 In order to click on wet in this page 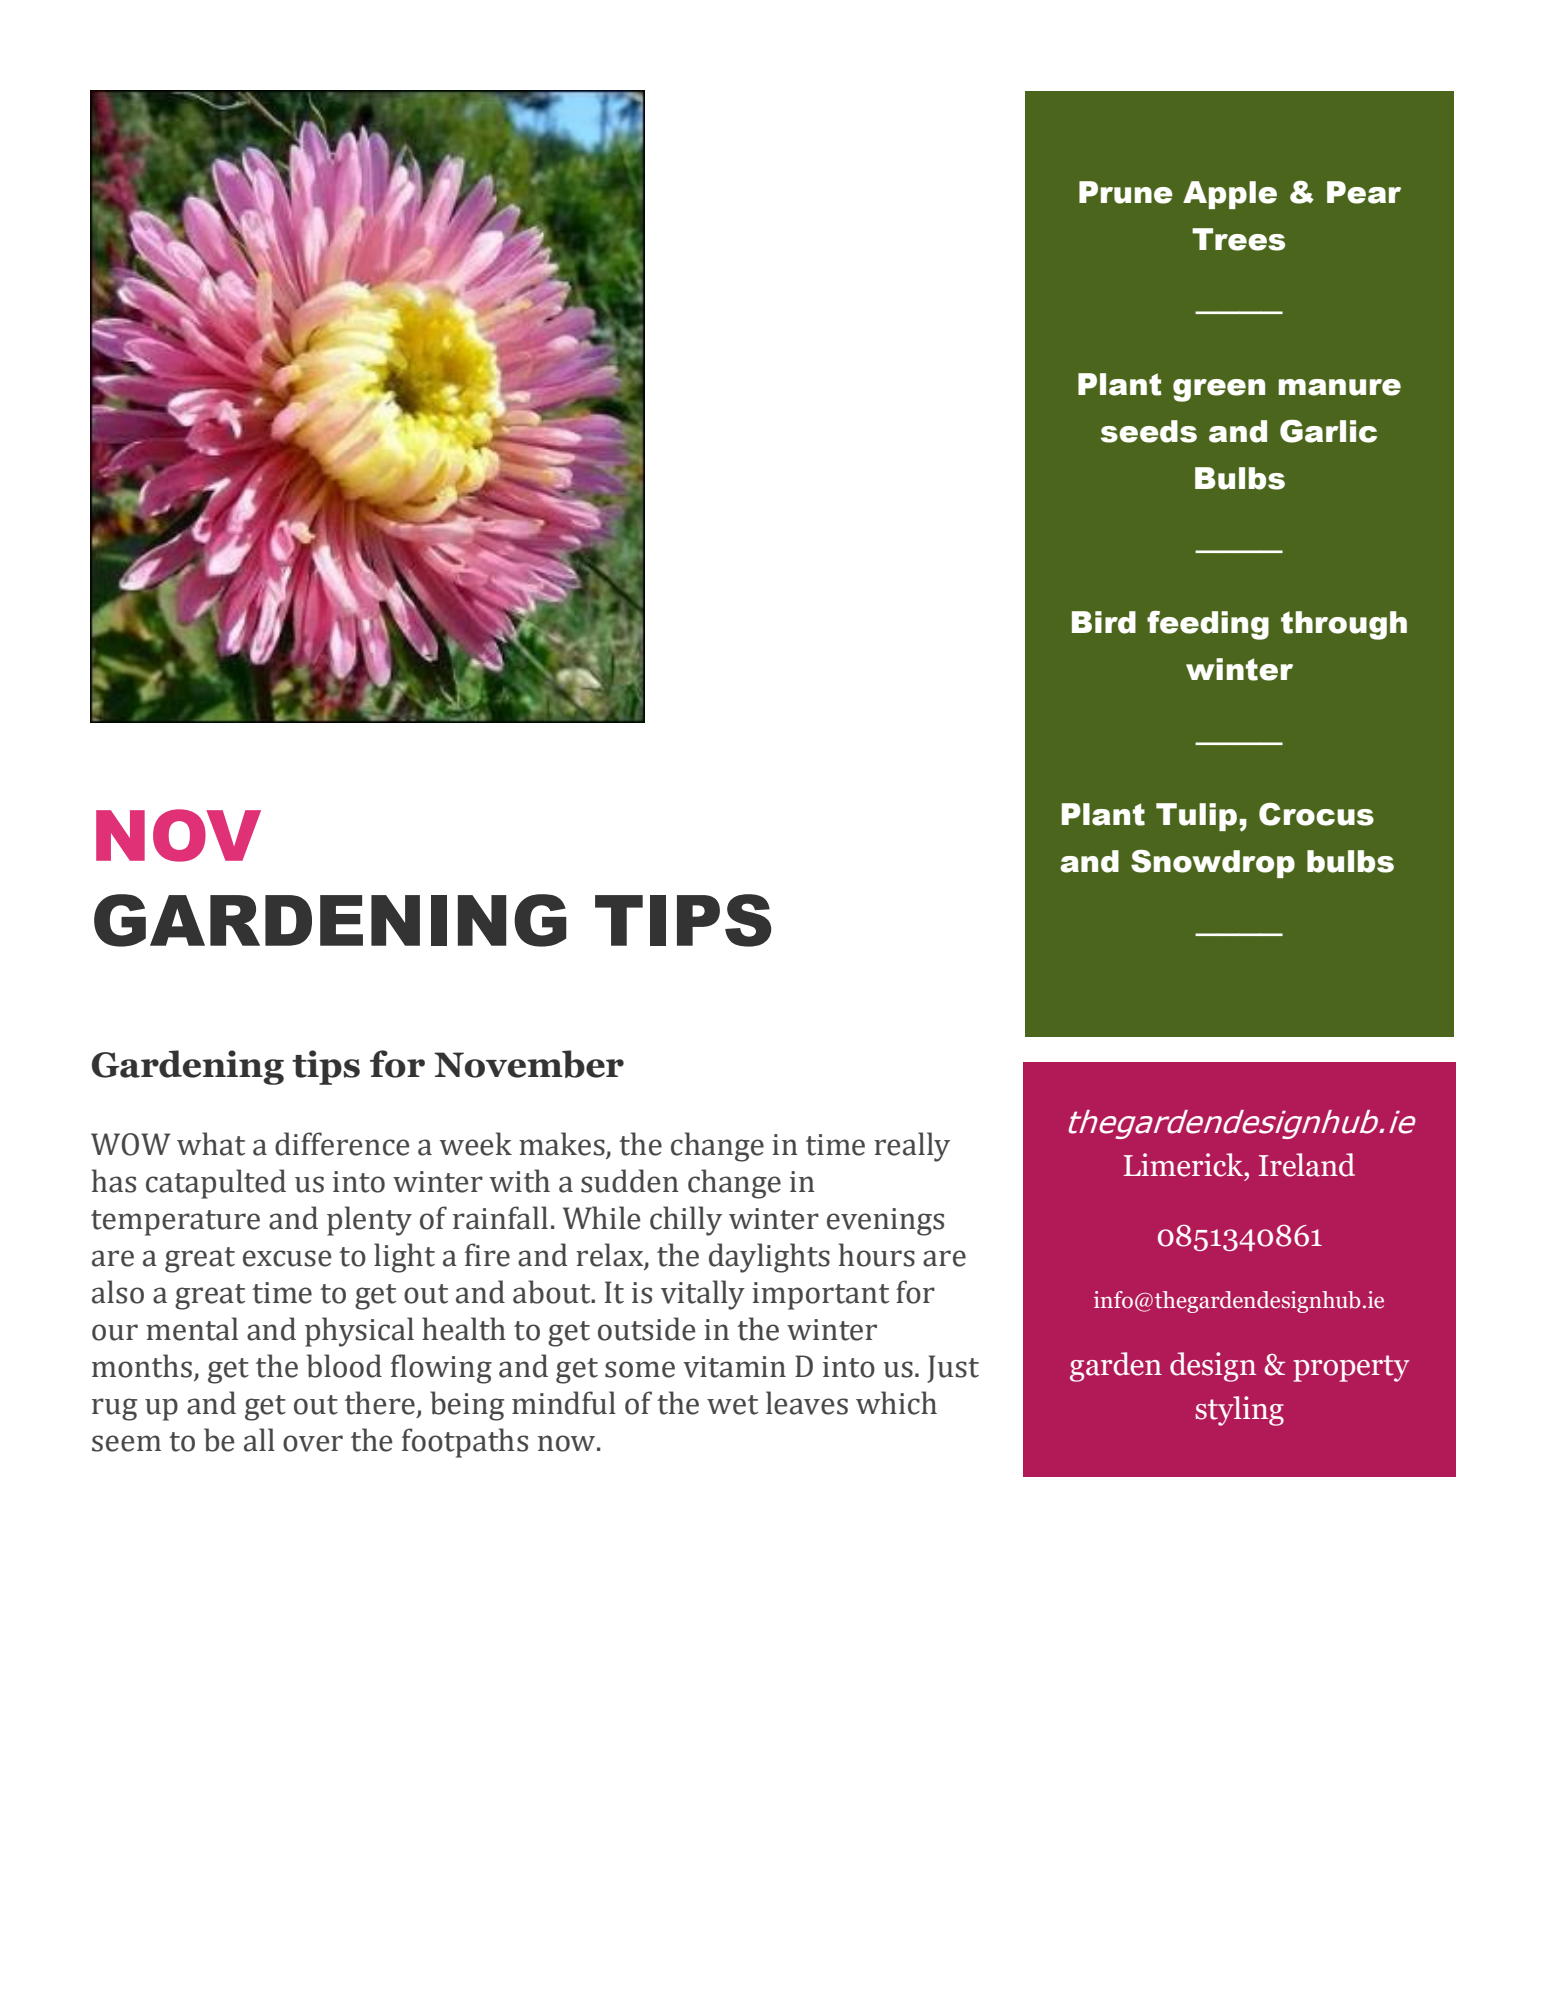, I will do `click(732, 1405)`.
